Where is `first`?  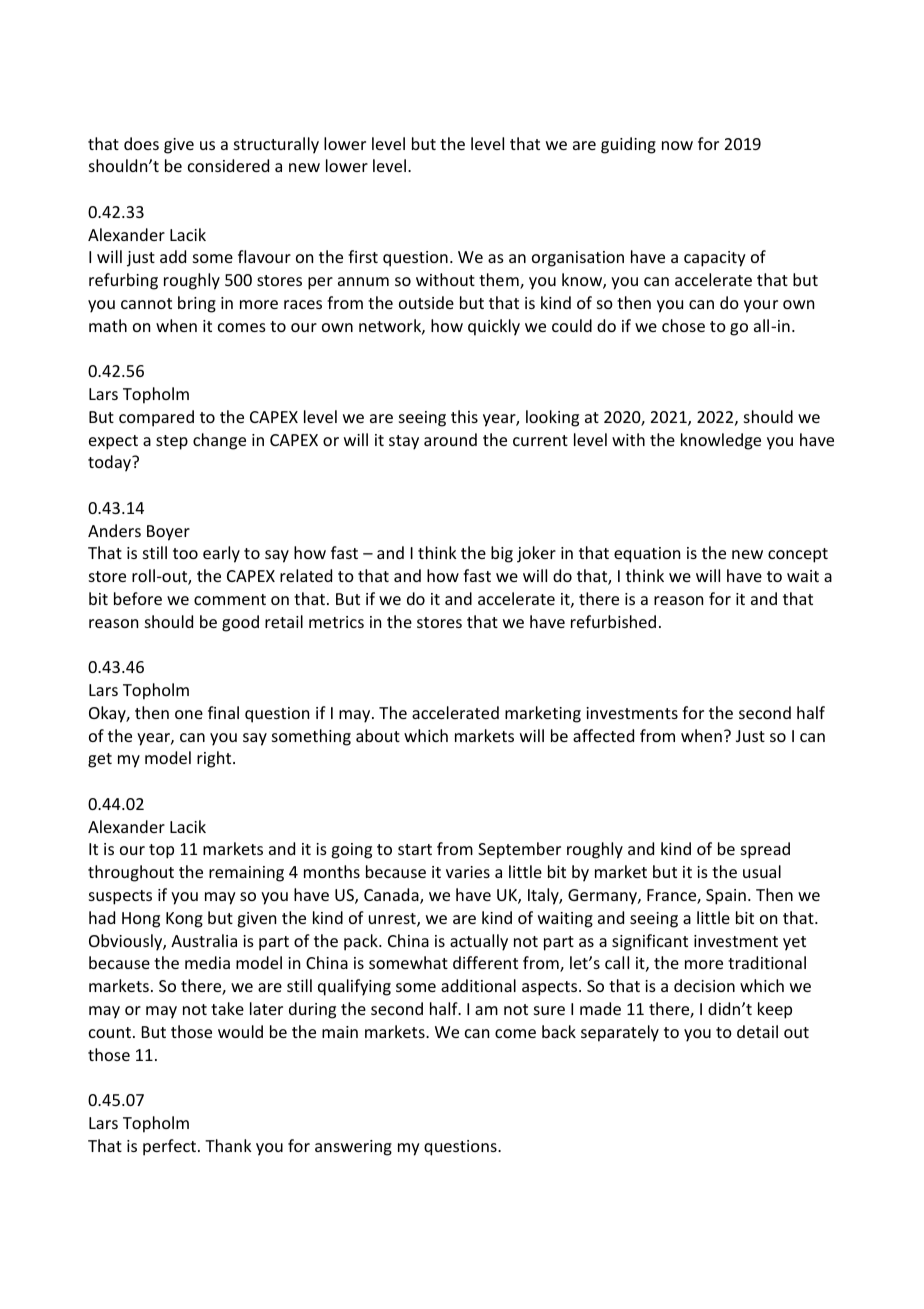
first is located at coordinates (363, 256).
